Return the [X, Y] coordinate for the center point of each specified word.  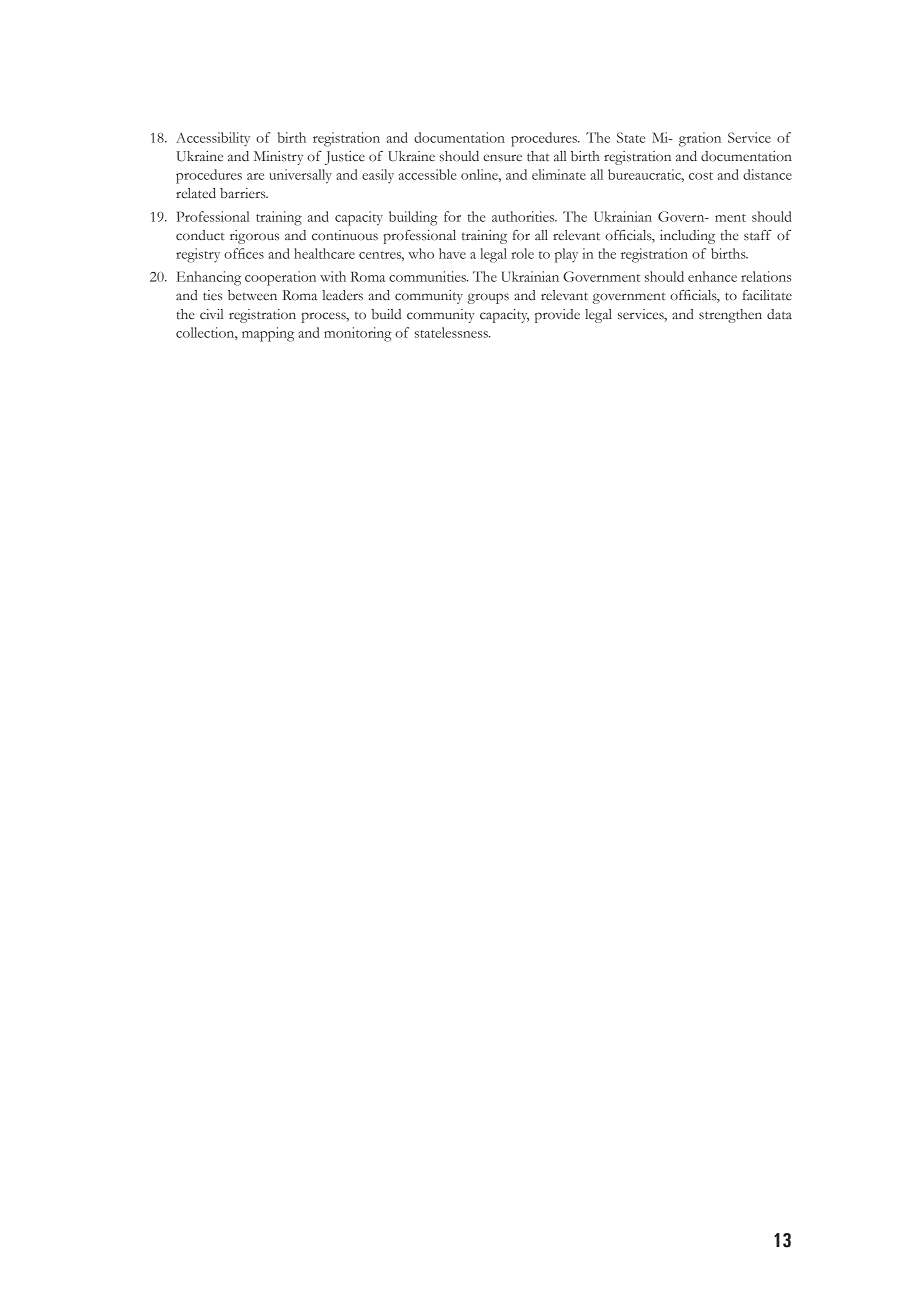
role [522, 253]
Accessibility [213, 139]
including [687, 237]
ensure [502, 158]
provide [557, 316]
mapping [268, 334]
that [538, 156]
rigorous [254, 237]
